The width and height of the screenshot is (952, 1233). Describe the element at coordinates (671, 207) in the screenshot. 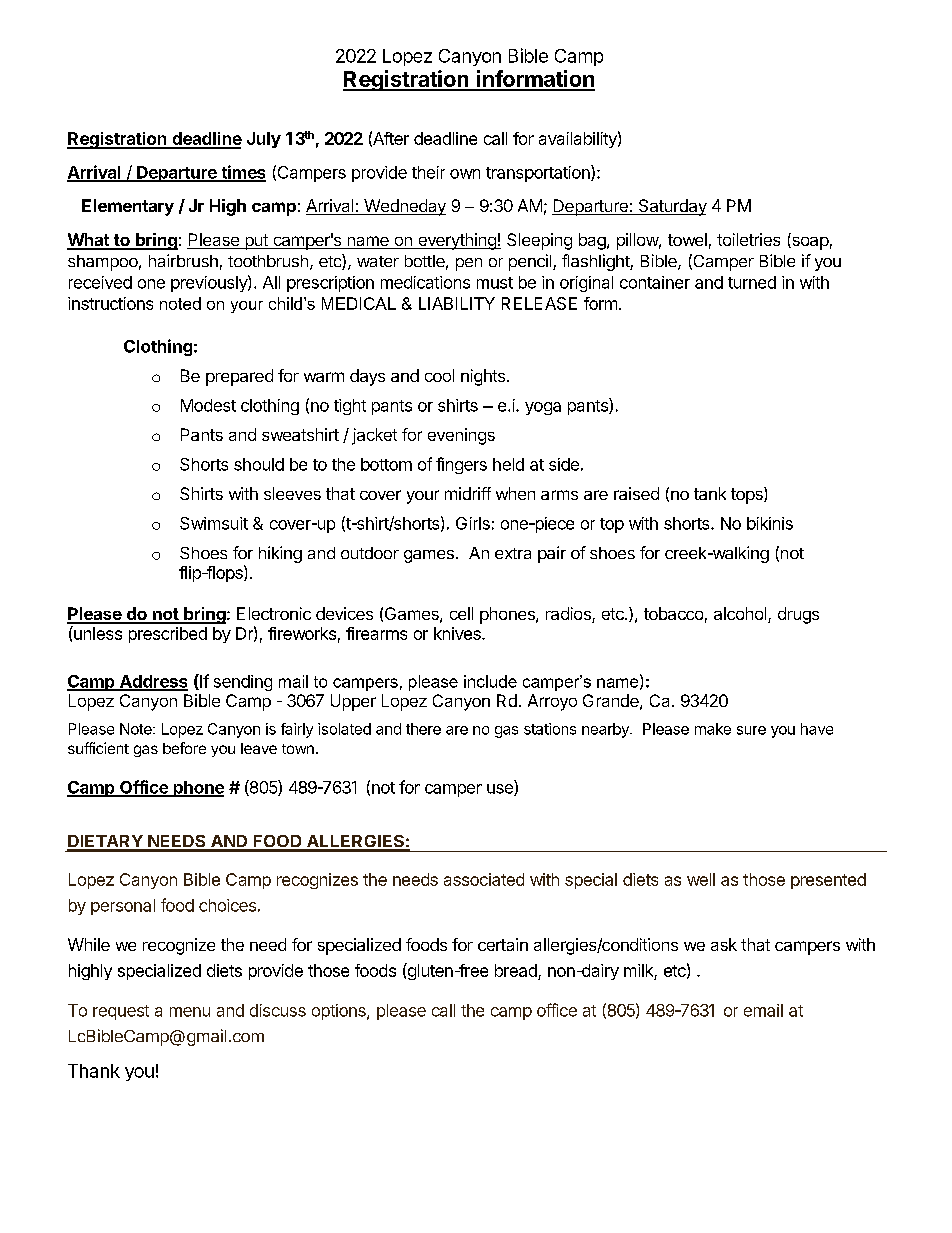

I see `Saturday` at that location.
